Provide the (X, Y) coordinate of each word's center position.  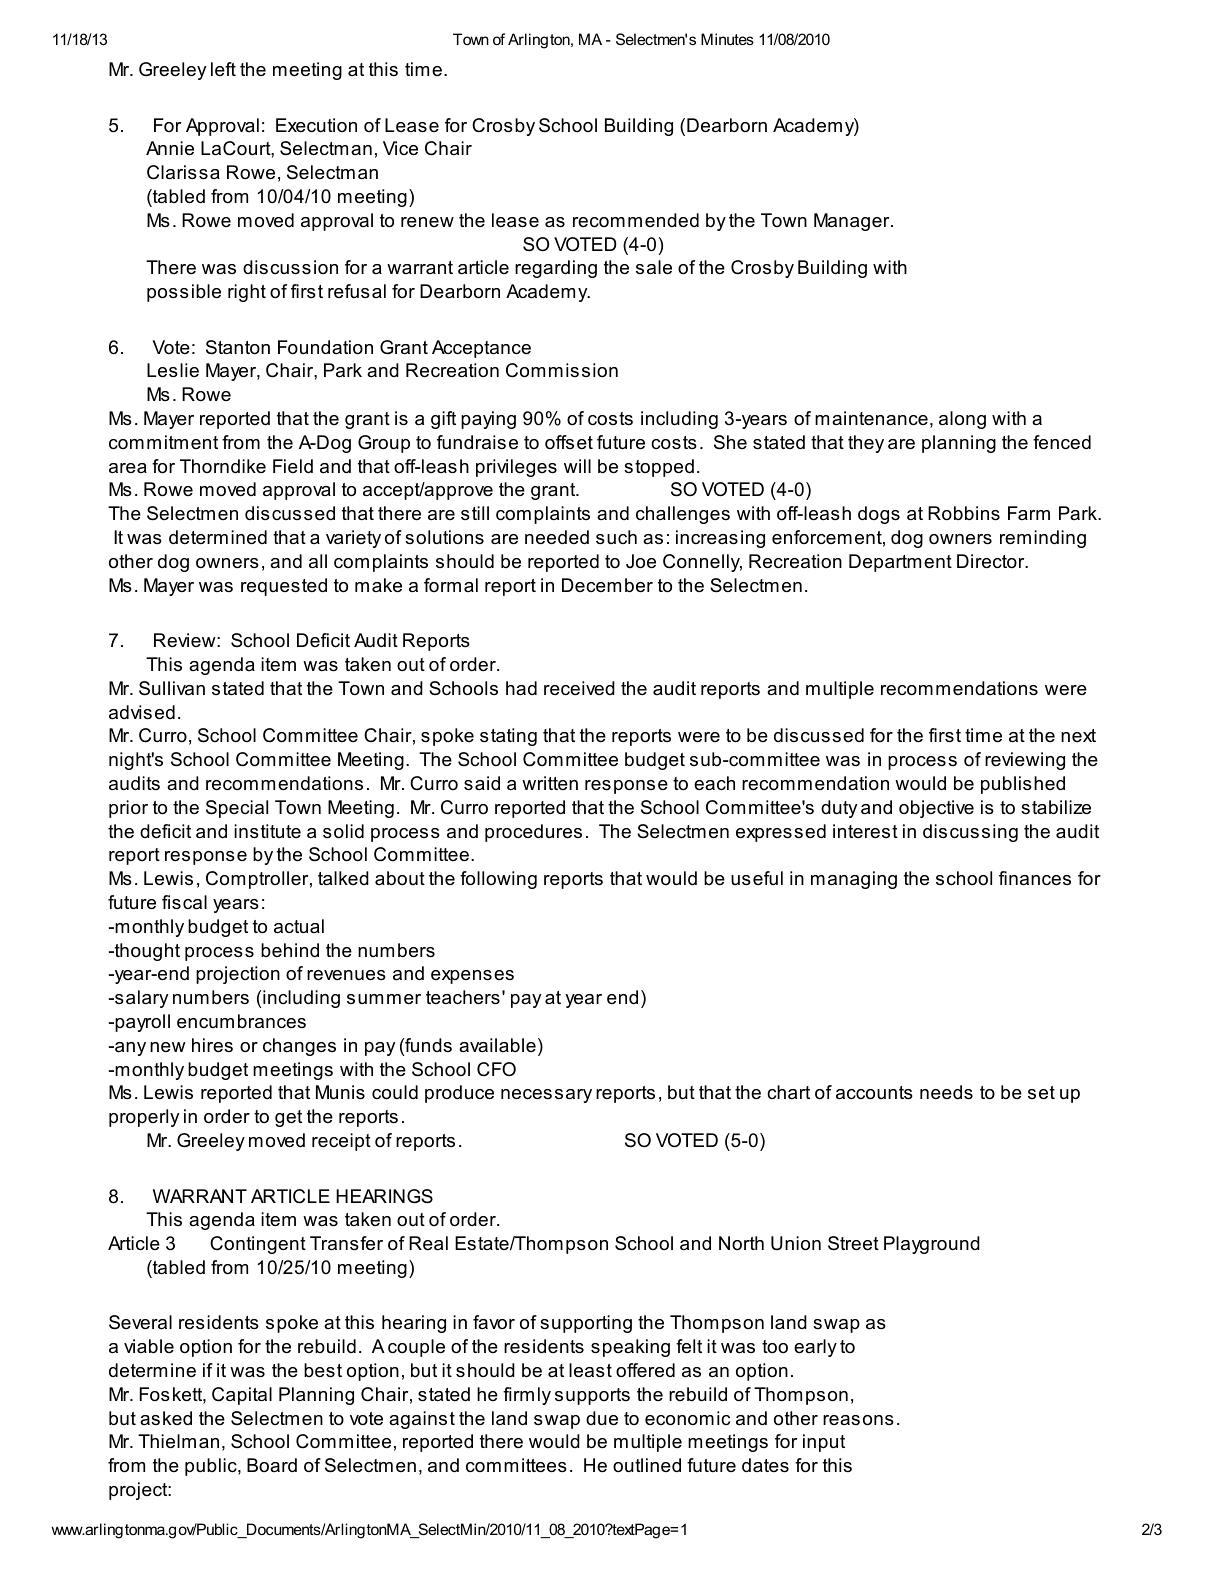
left (223, 69)
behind (290, 950)
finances (1035, 878)
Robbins (964, 513)
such (616, 537)
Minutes (727, 39)
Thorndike (223, 466)
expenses (472, 977)
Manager (853, 222)
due (602, 1418)
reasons (858, 1420)
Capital (242, 1396)
